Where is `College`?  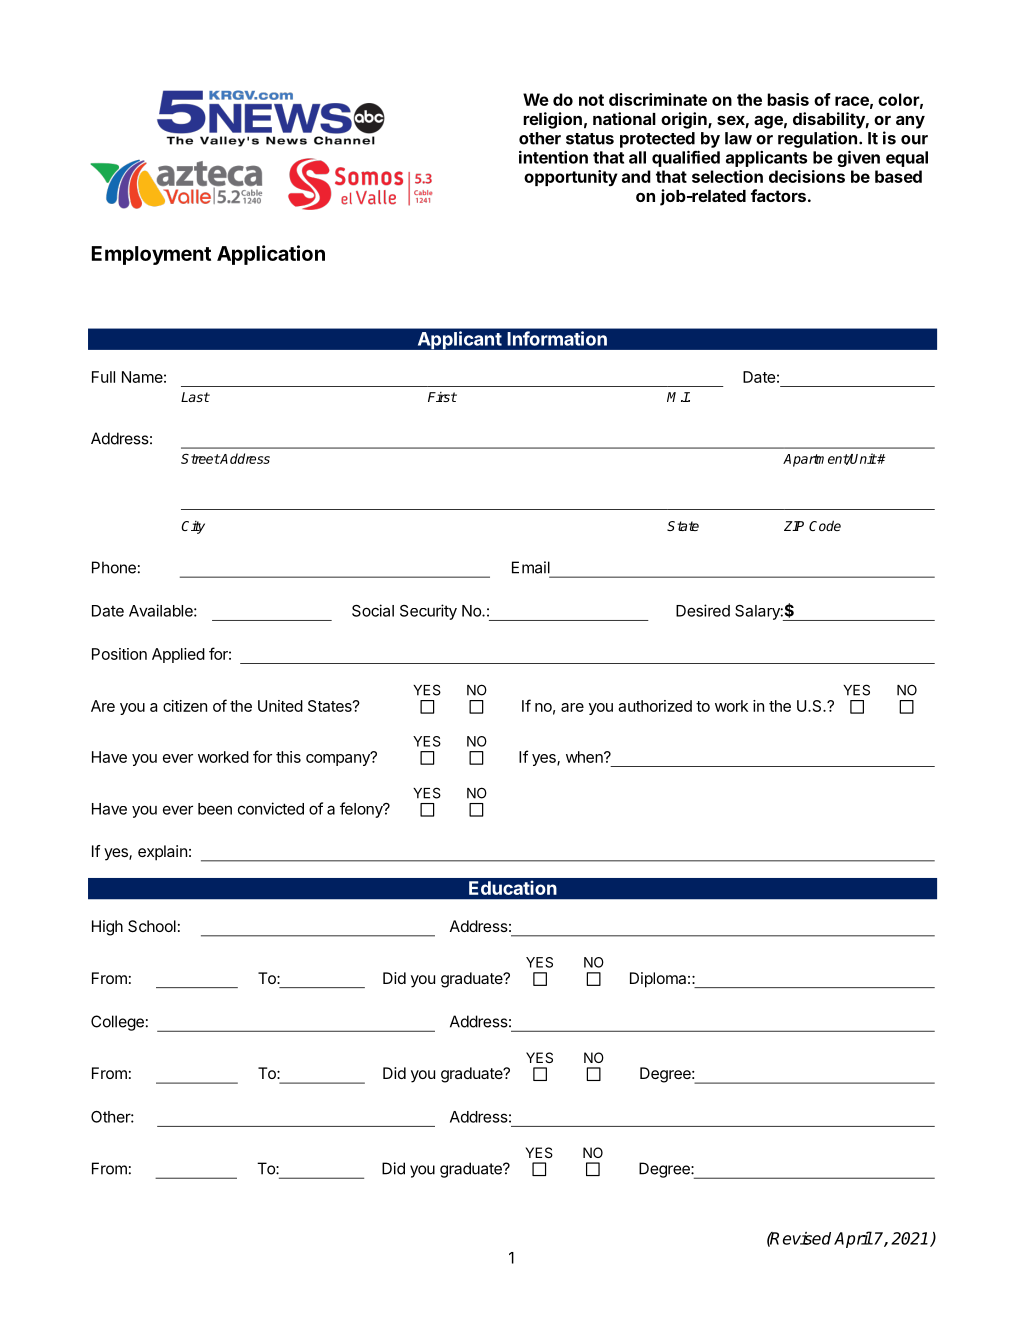 College is located at coordinates (117, 1023).
